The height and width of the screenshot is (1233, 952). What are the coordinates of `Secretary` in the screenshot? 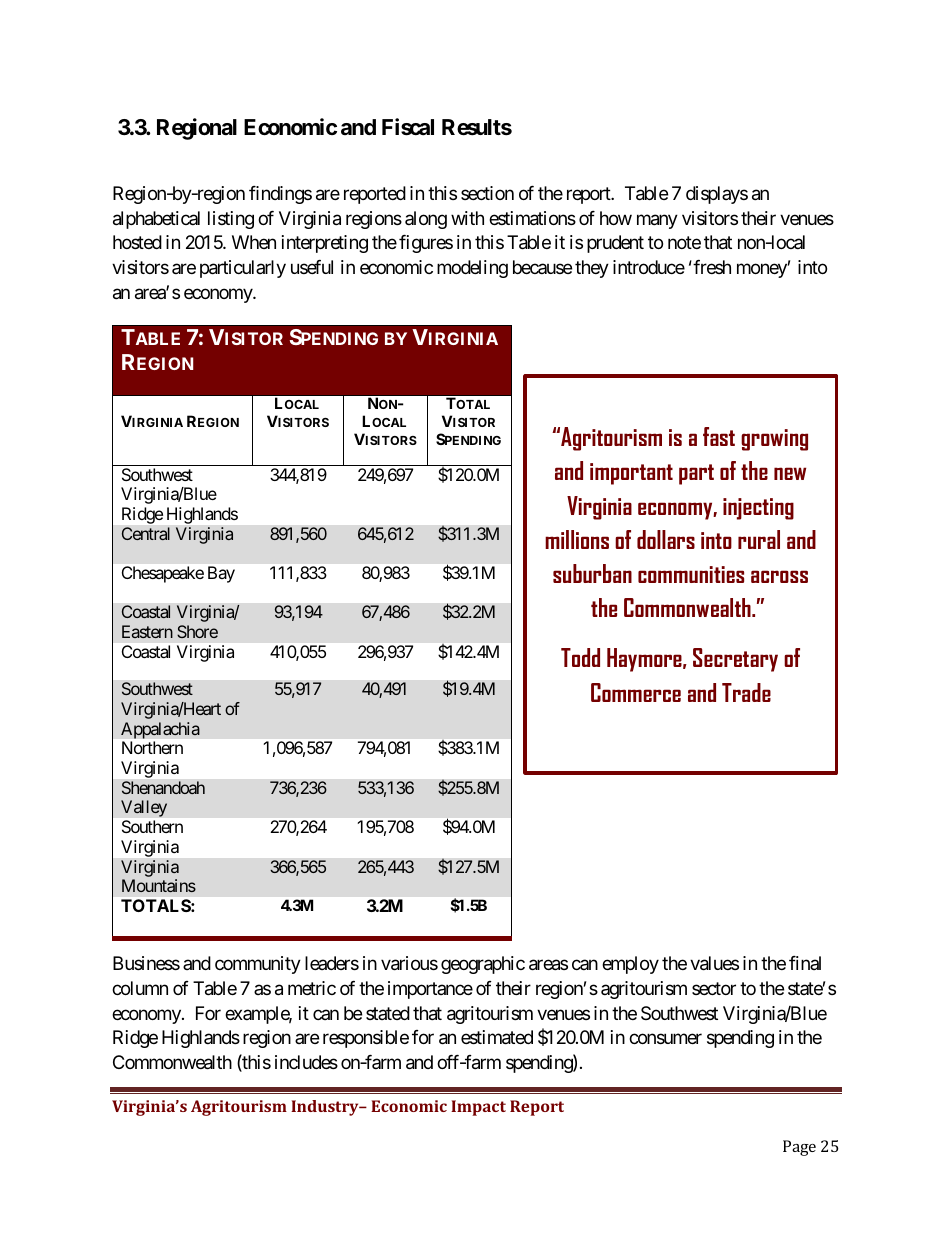 It's located at (735, 660).
